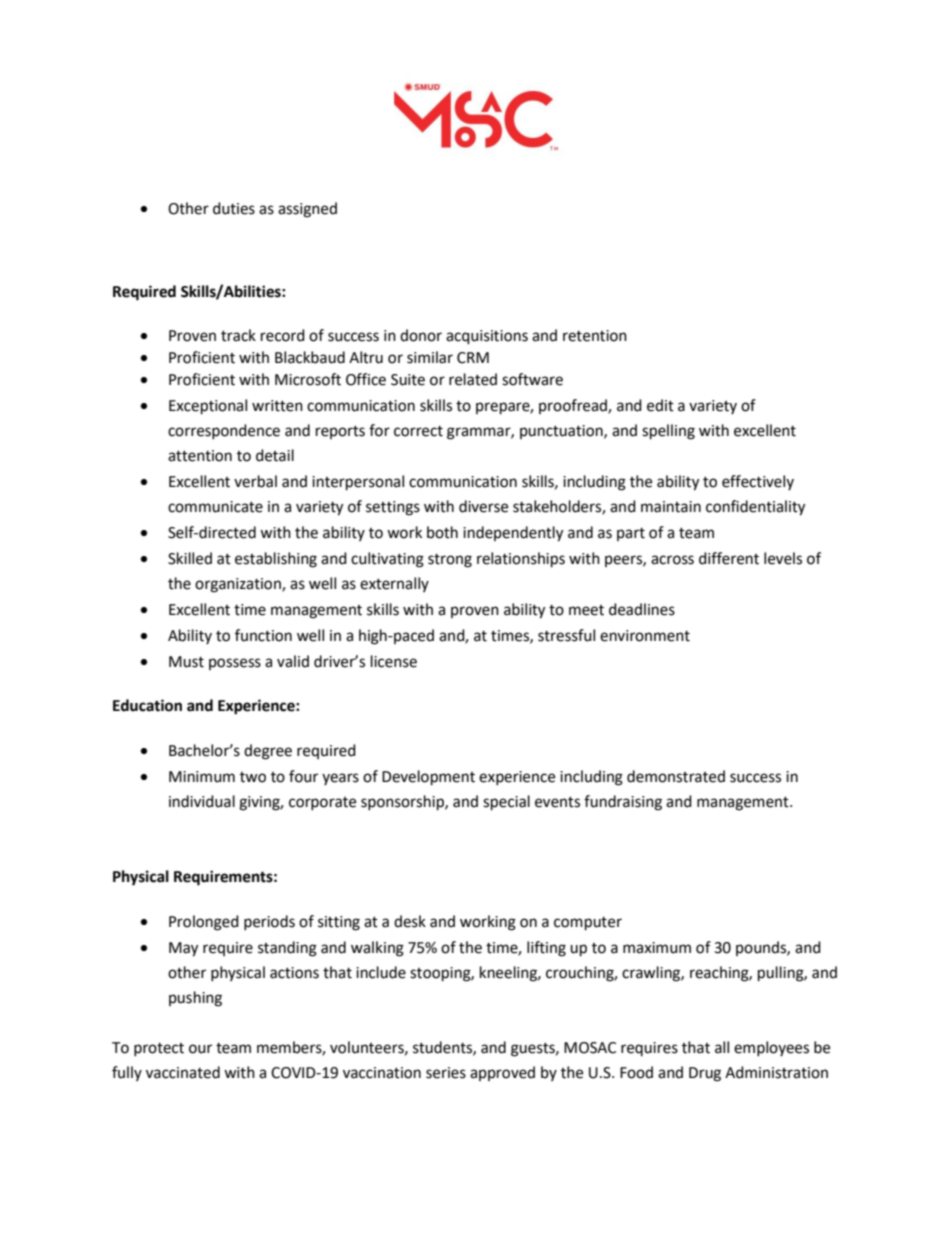 The image size is (952, 1233). Describe the element at coordinates (428, 778) in the page. I see `Development` at that location.
